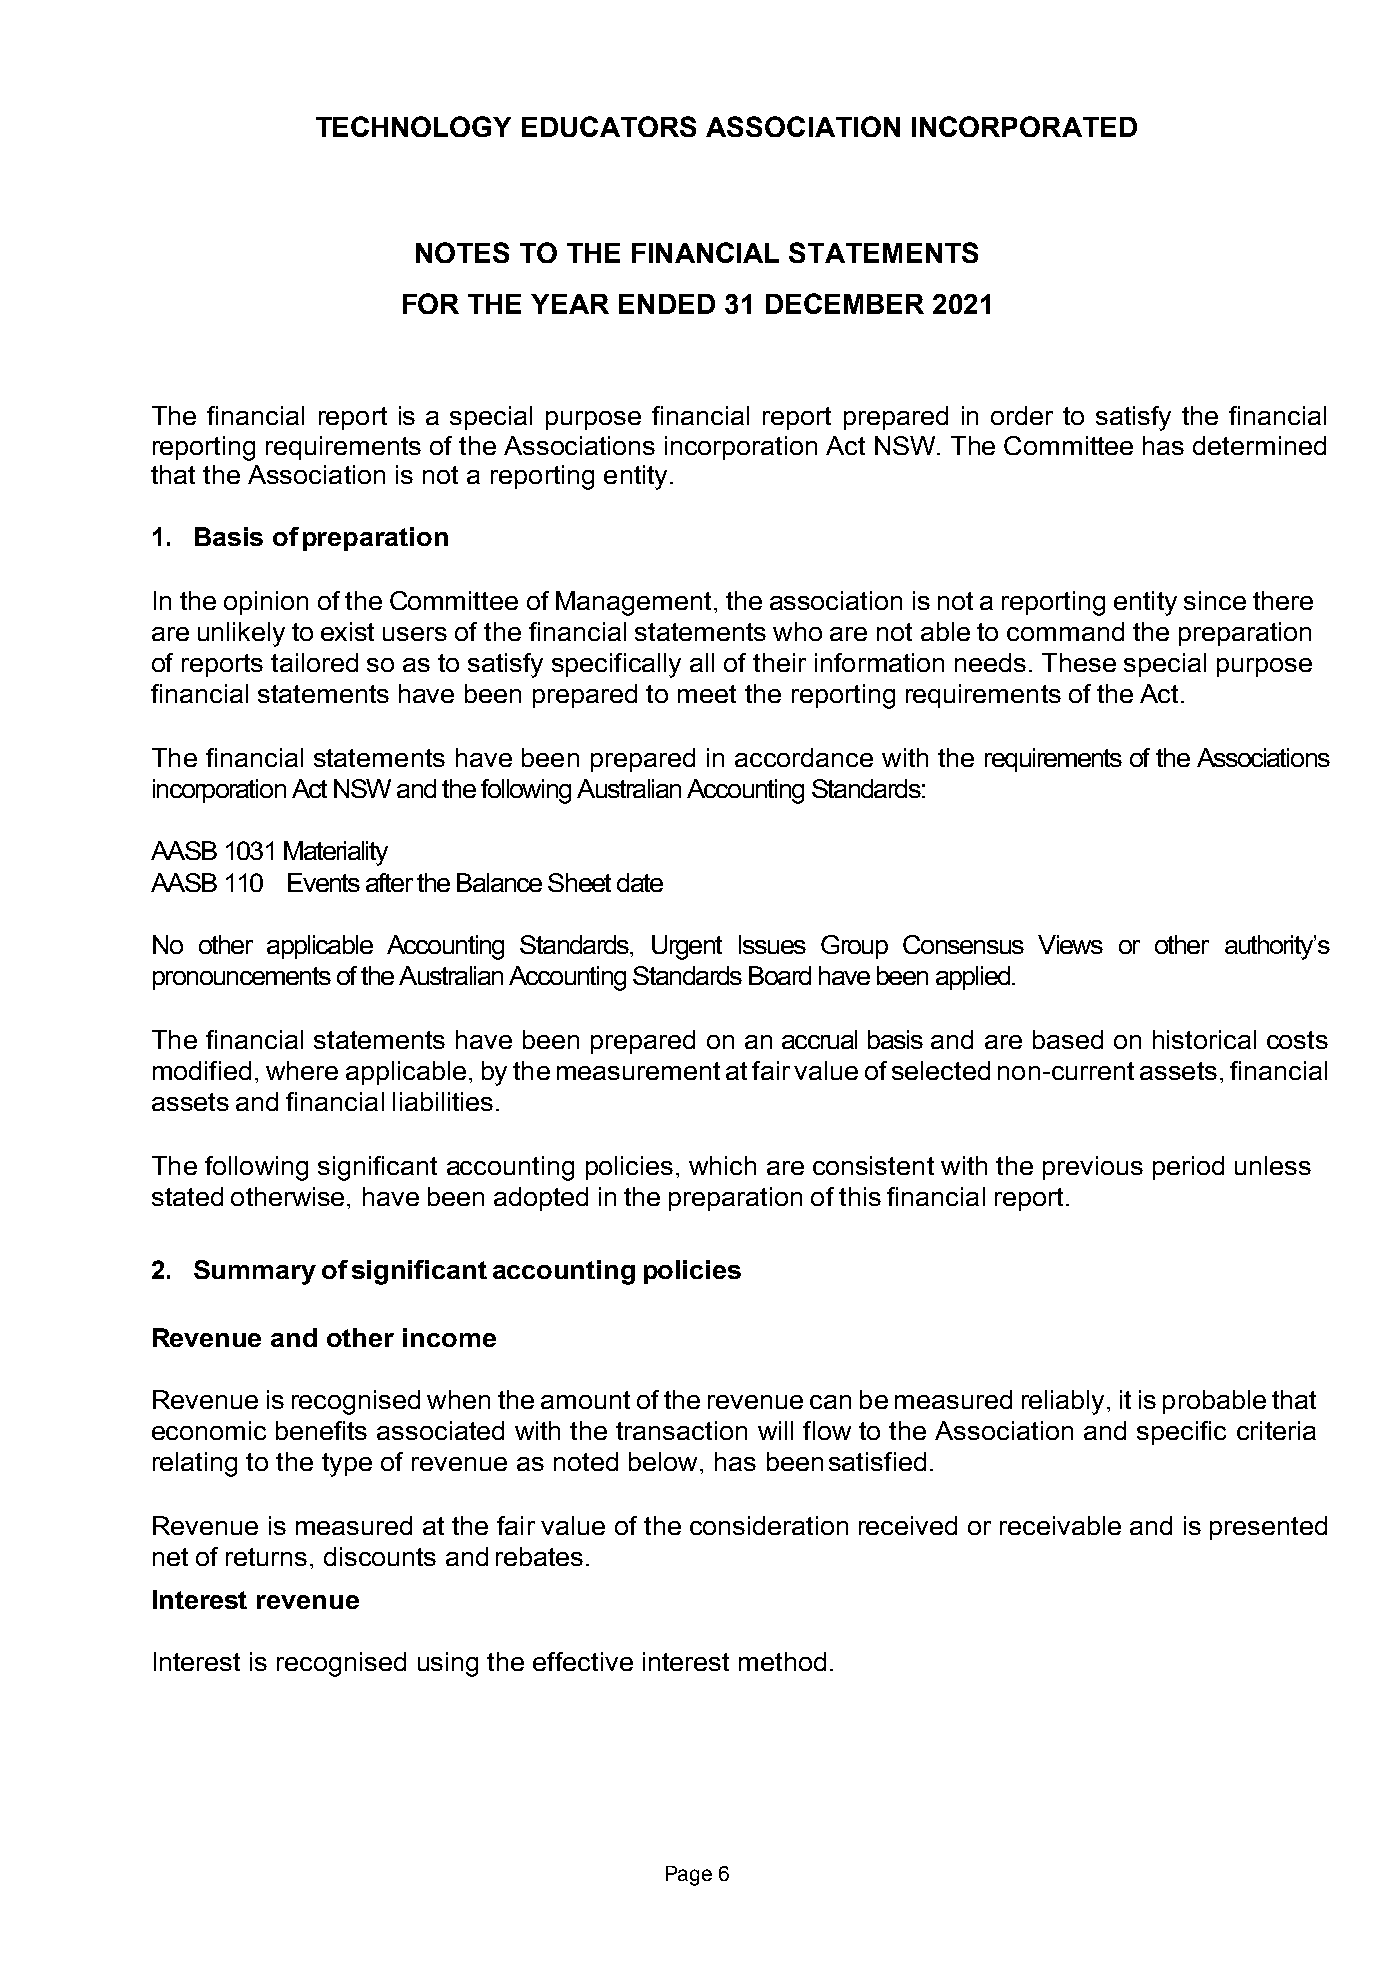 The height and width of the screenshot is (1971, 1395). Describe the element at coordinates (448, 1664) in the screenshot. I see `using` at that location.
